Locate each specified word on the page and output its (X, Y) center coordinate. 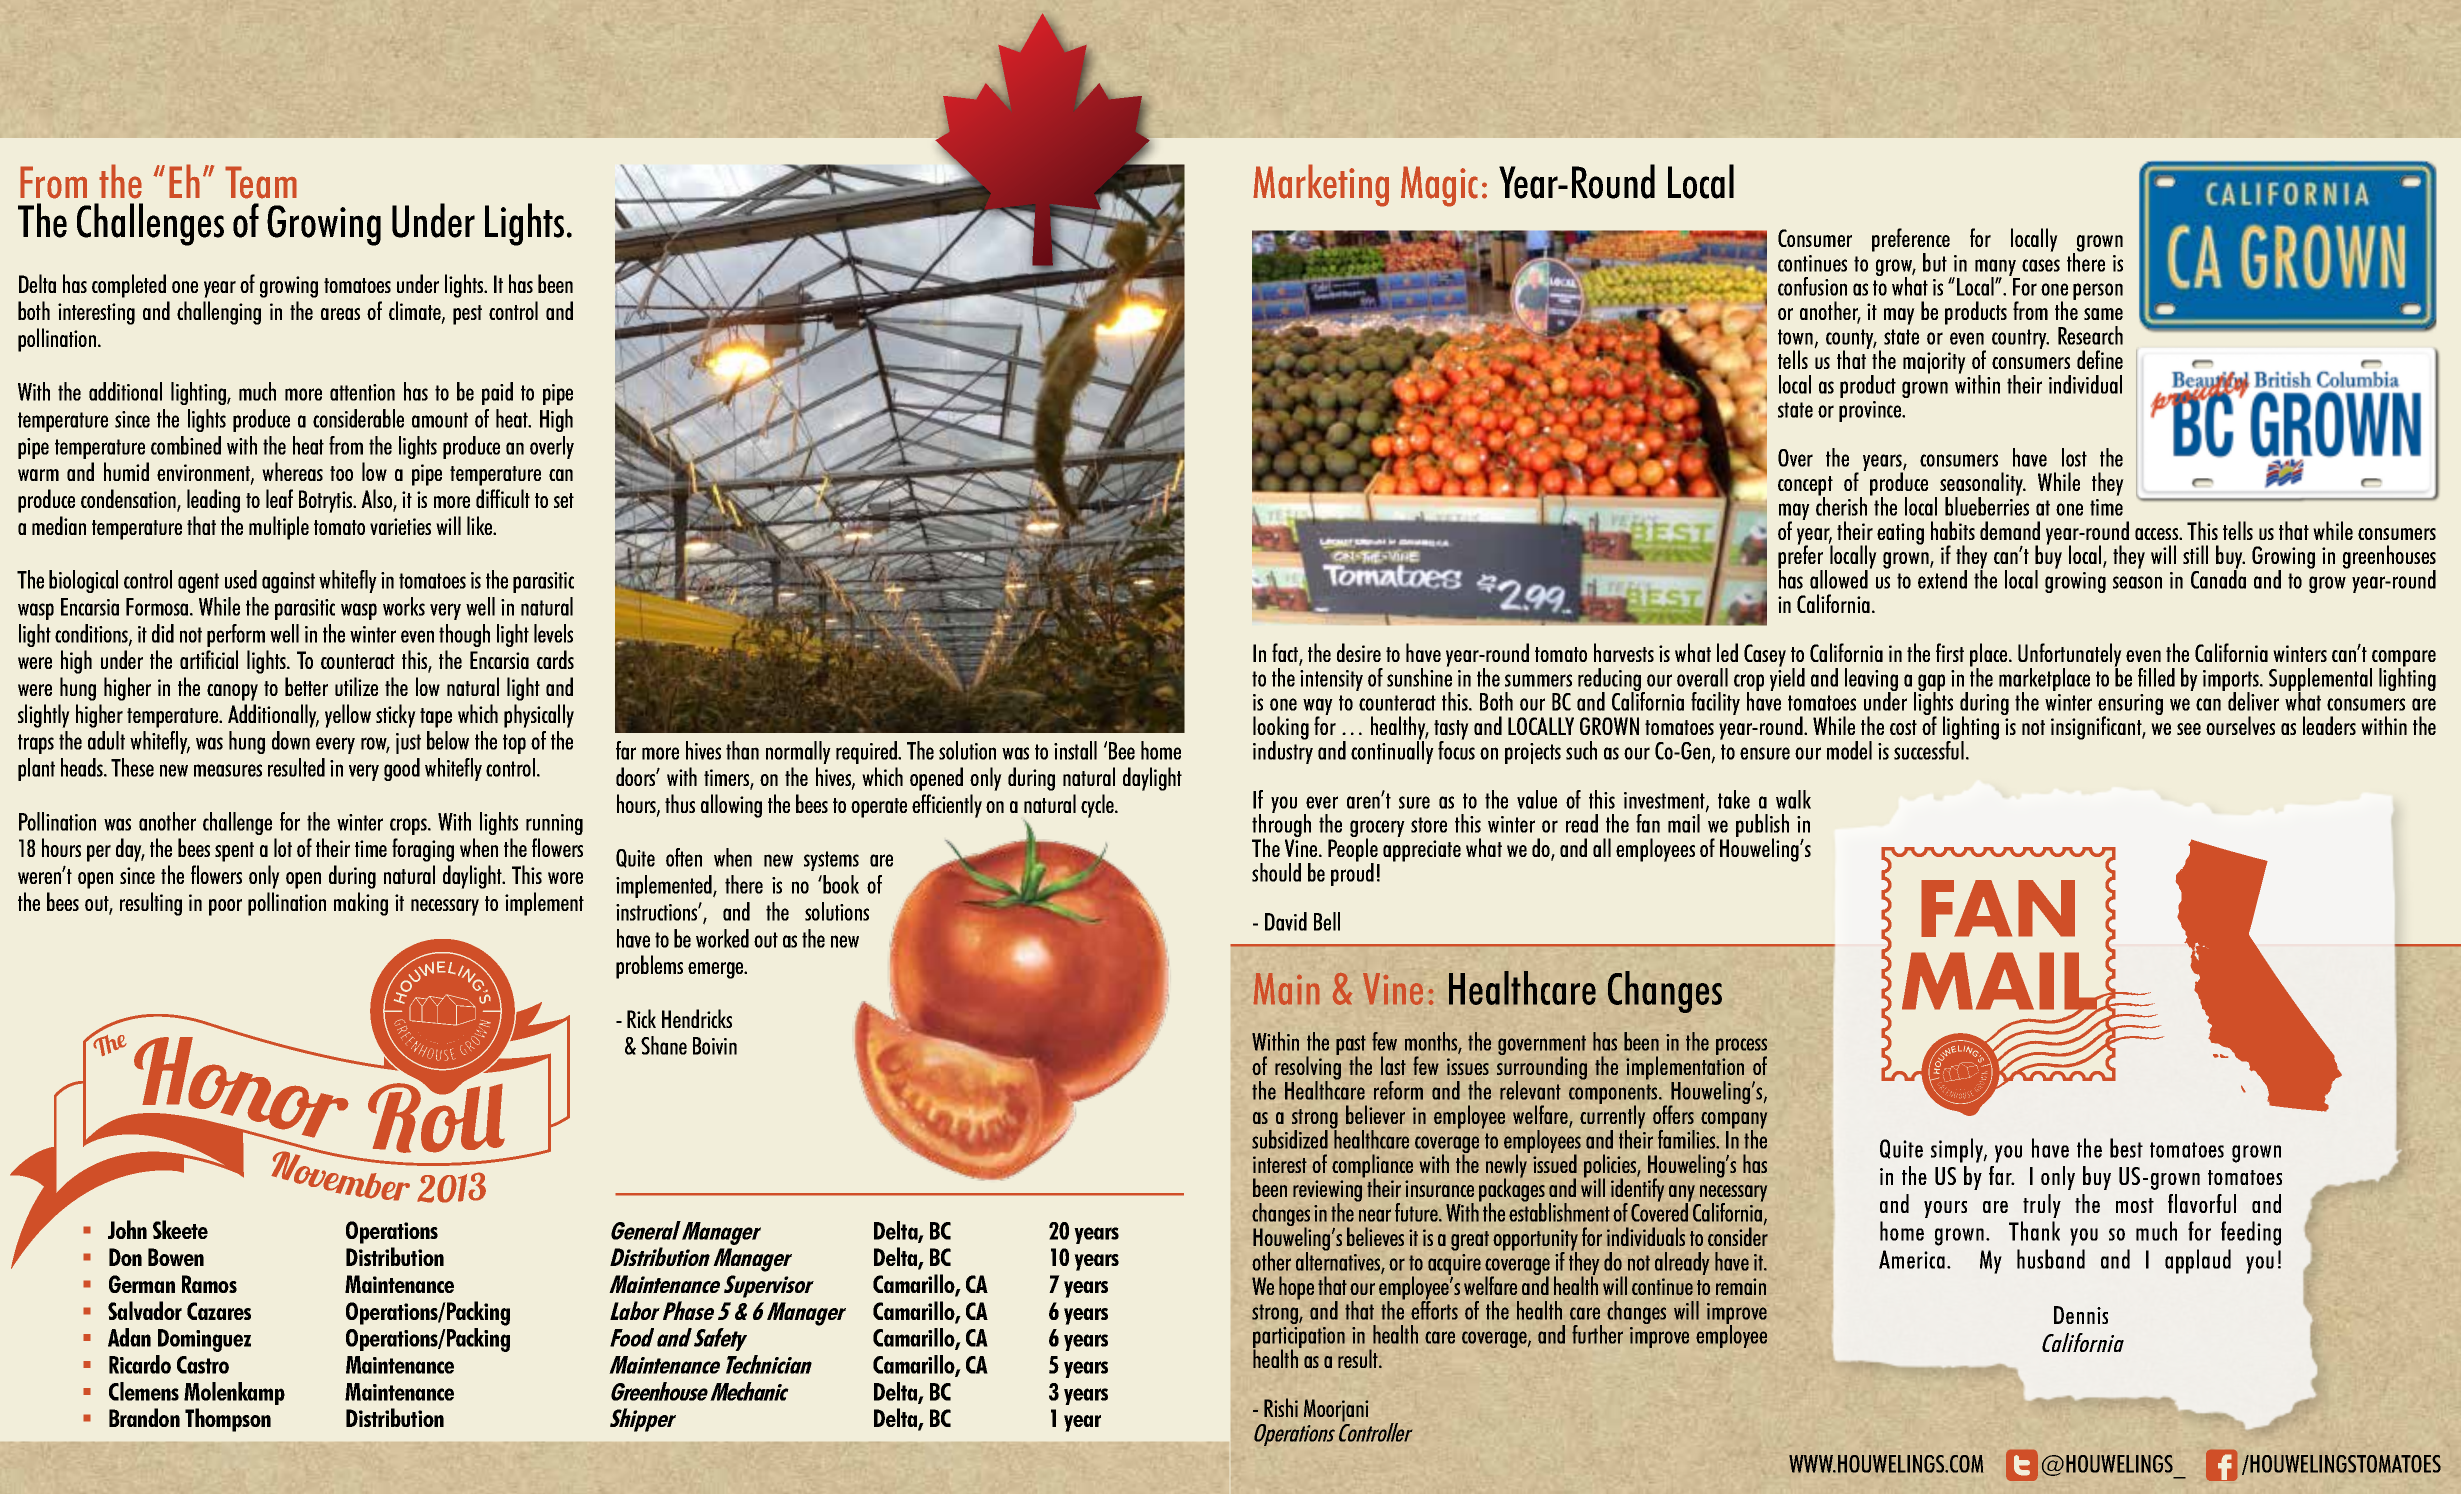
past (1351, 1046)
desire (1359, 652)
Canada (2218, 578)
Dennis (2081, 1315)
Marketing (1321, 185)
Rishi (1281, 1407)
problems (649, 967)
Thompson (228, 1420)
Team (261, 182)
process (1741, 1048)
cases (2041, 265)
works (404, 606)
